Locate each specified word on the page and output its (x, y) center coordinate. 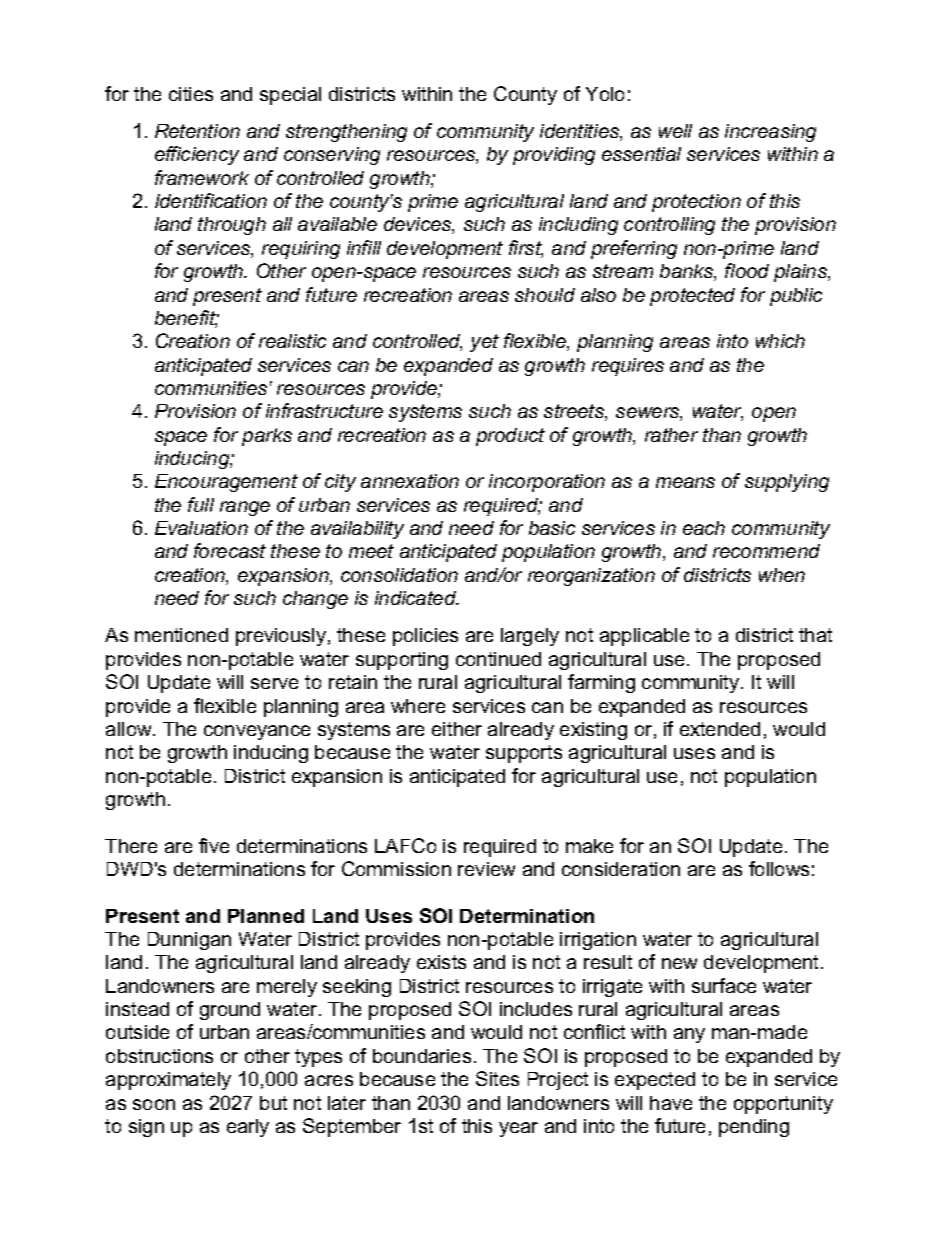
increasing (770, 133)
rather (671, 435)
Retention (197, 131)
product (510, 437)
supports (524, 754)
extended (720, 729)
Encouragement (226, 483)
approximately (168, 1081)
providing (554, 156)
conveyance (257, 732)
